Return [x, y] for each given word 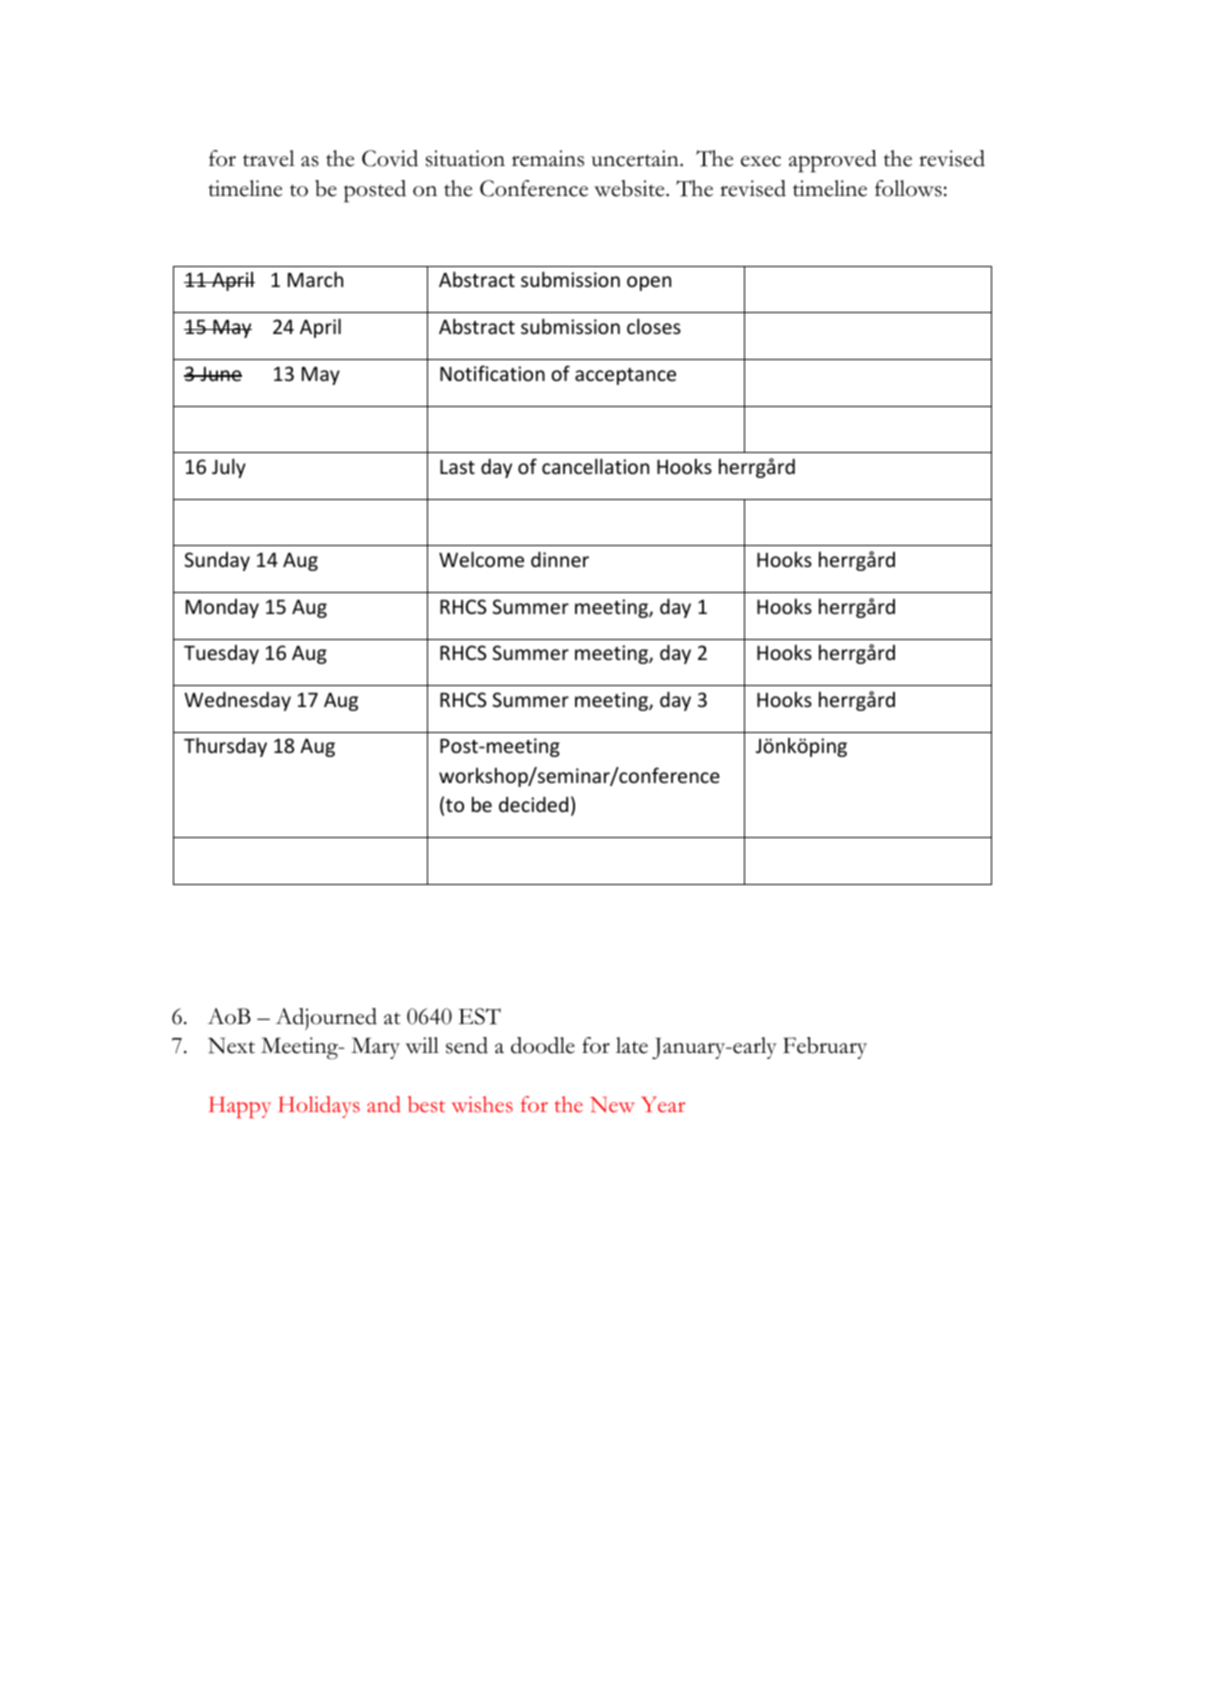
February [825, 1048]
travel [269, 158]
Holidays [319, 1107]
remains [548, 158]
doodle [543, 1045]
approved [833, 161]
